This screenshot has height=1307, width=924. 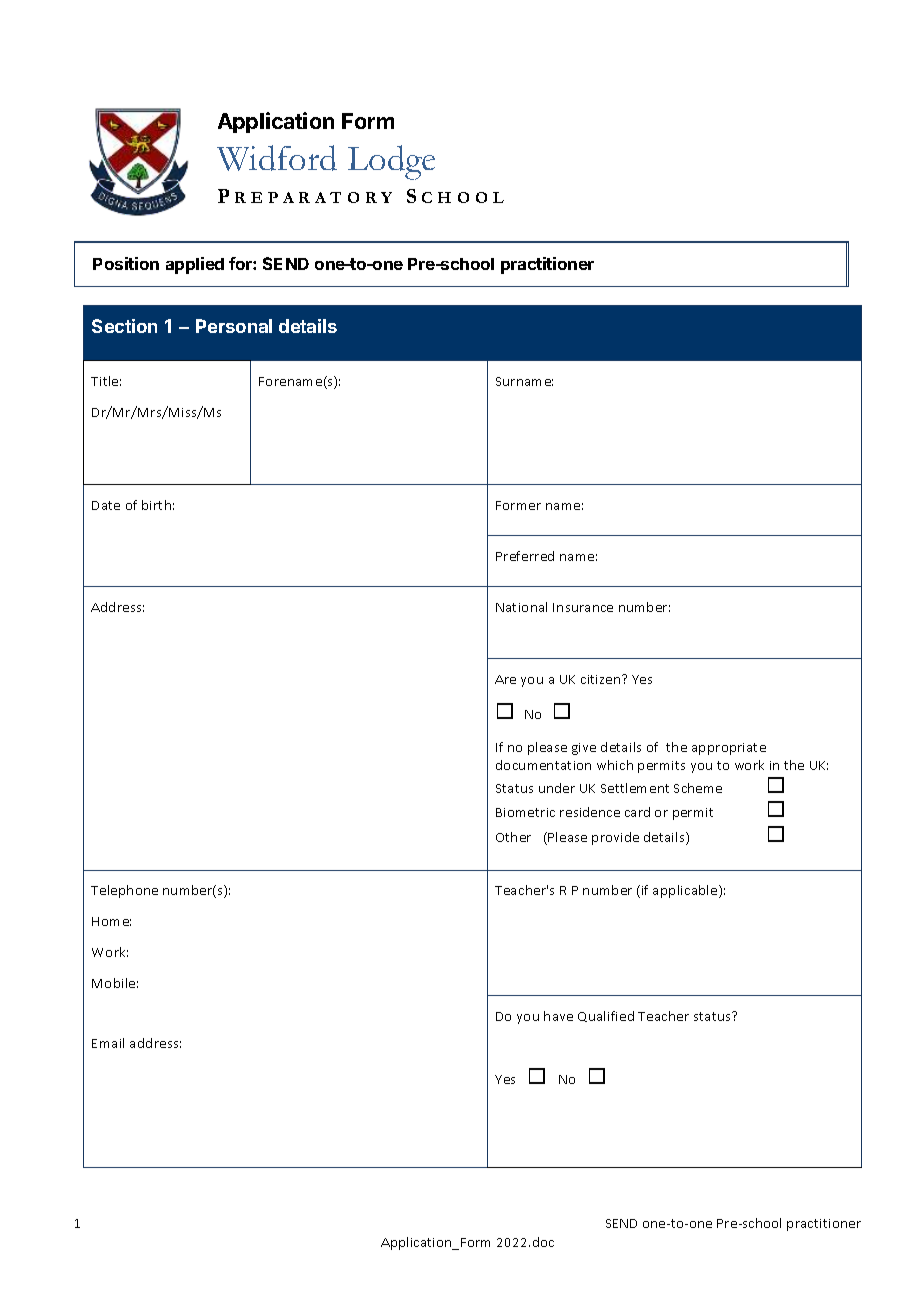 I want to click on citizen, so click(x=602, y=679).
